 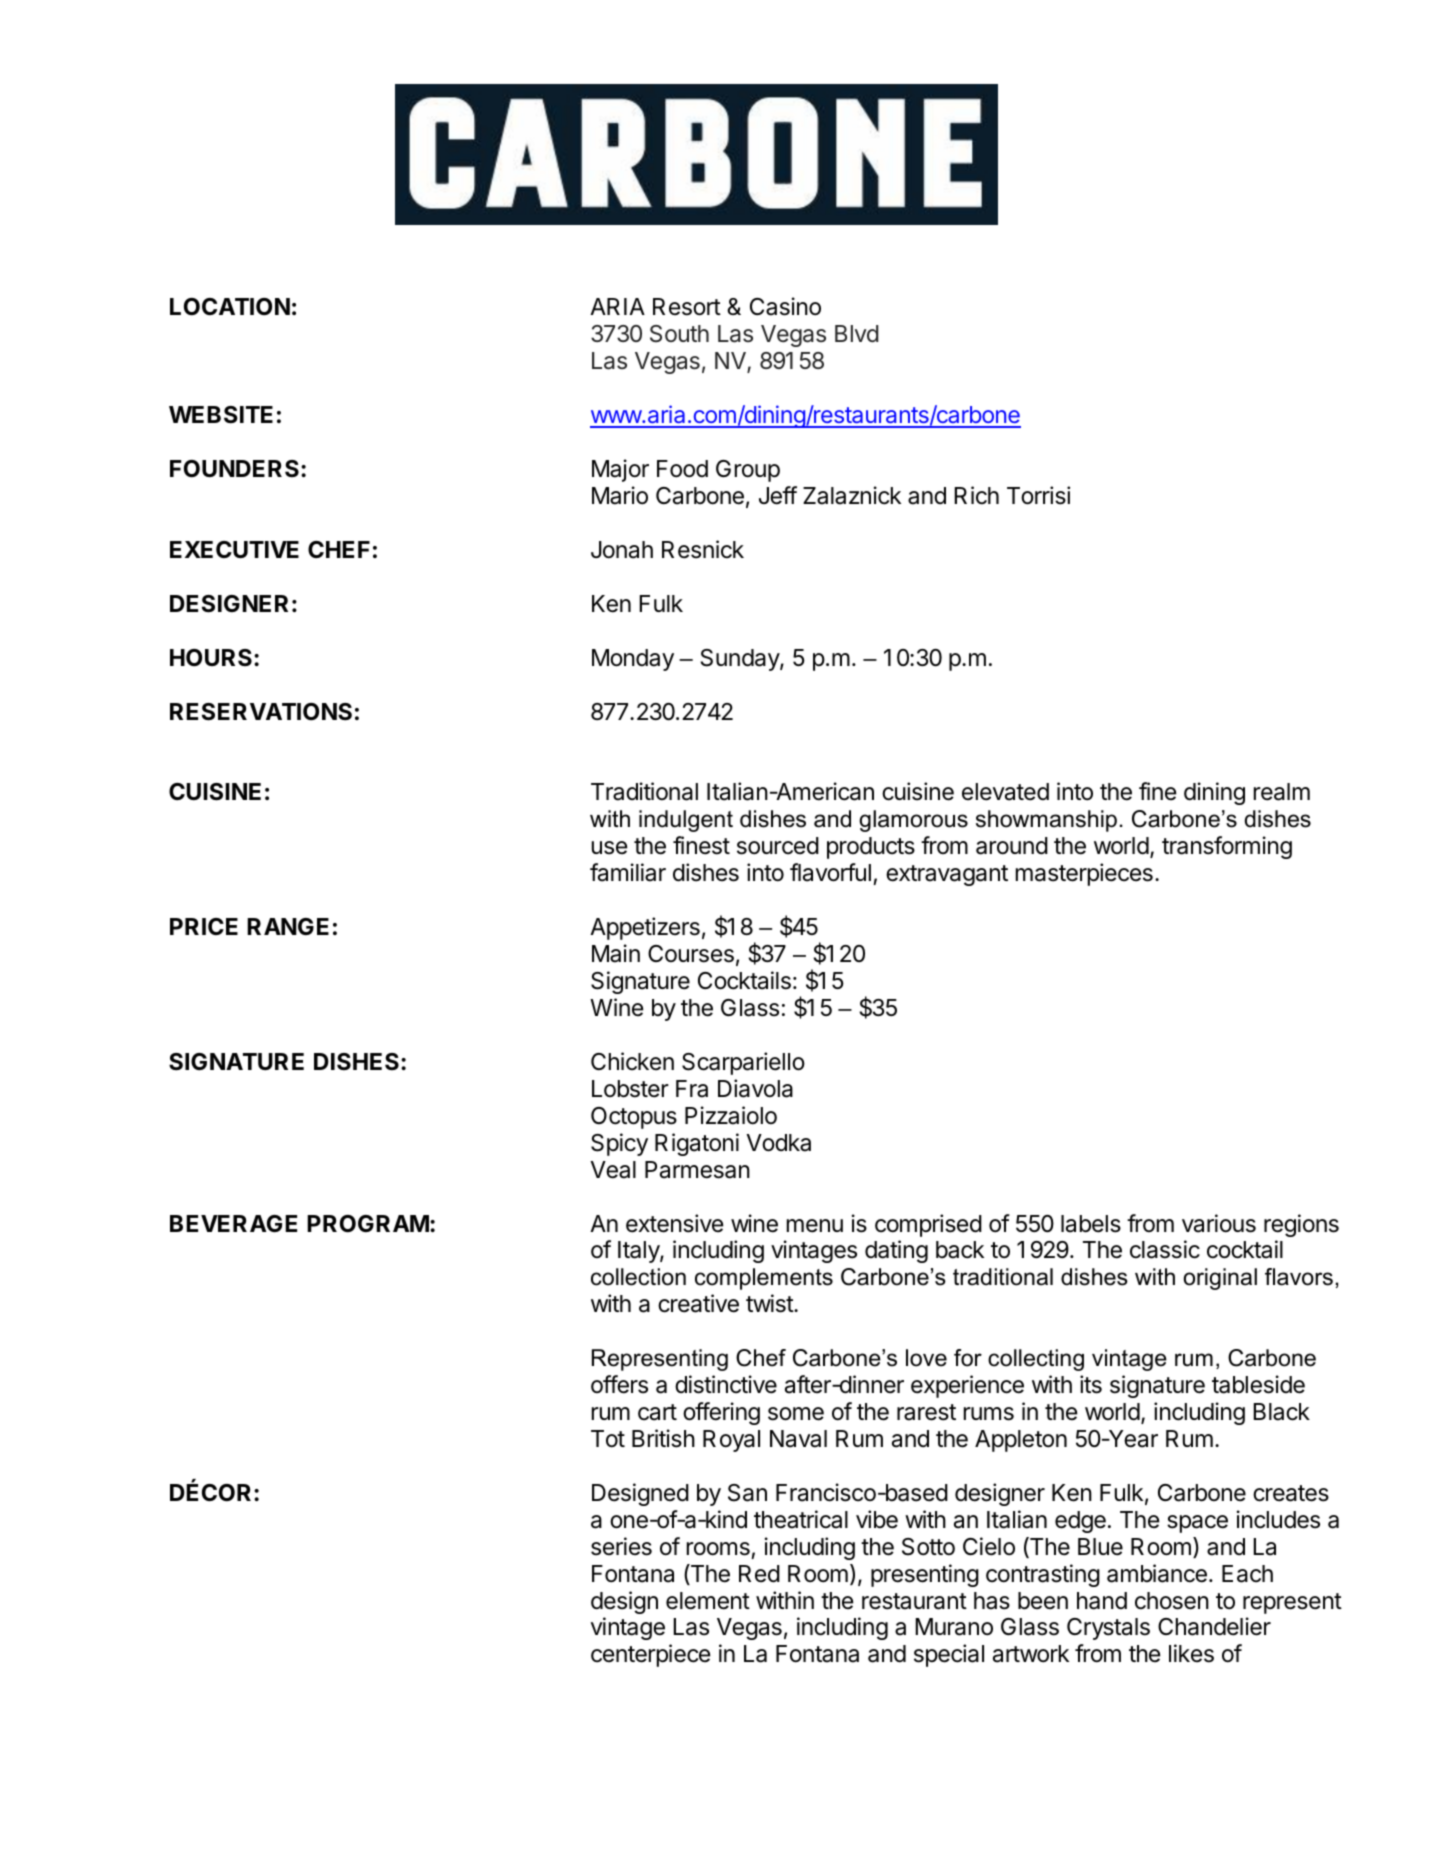 What do you see at coordinates (741, 660) in the page?
I see `Sunday` at bounding box center [741, 660].
